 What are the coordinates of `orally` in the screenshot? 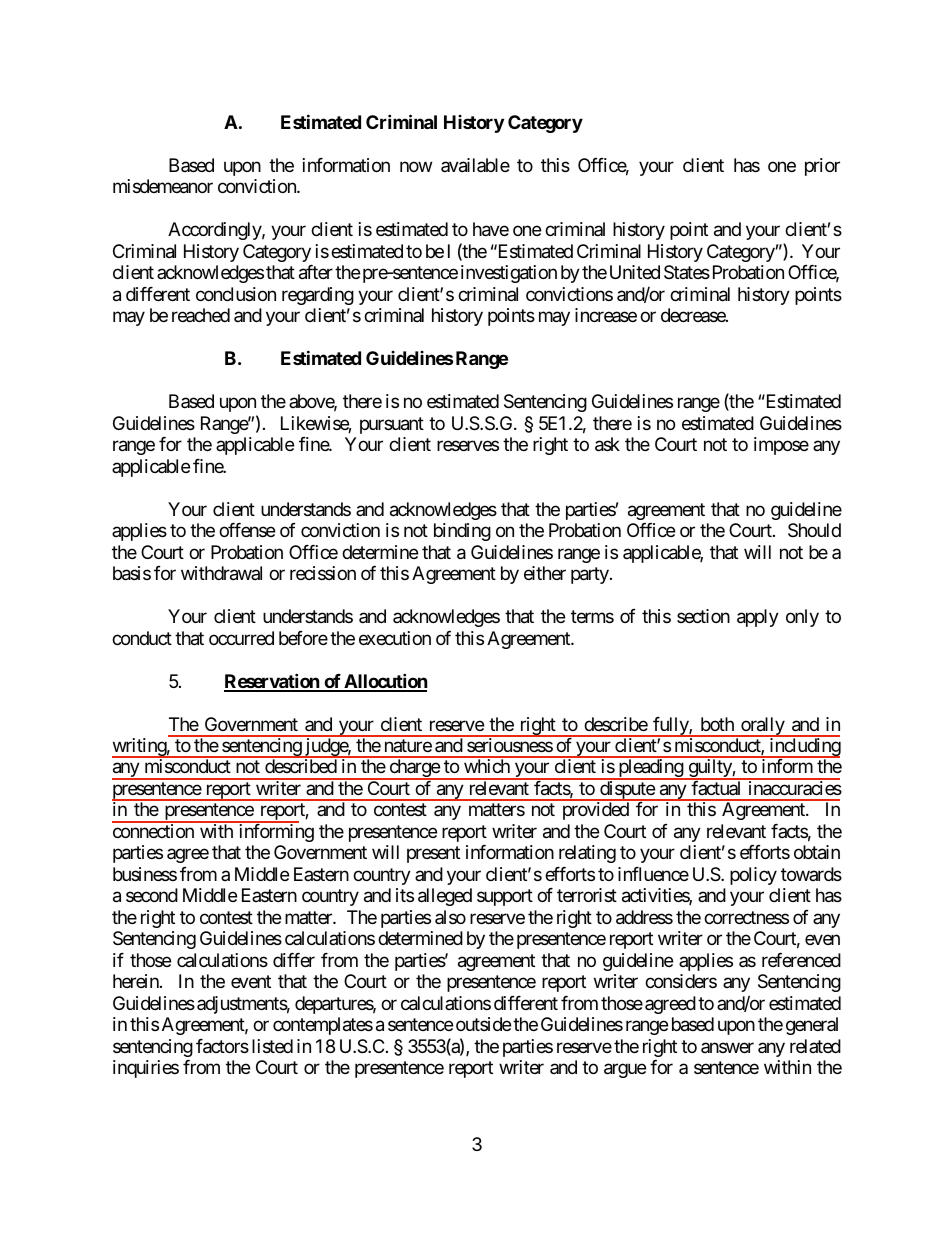 It's located at (762, 727).
